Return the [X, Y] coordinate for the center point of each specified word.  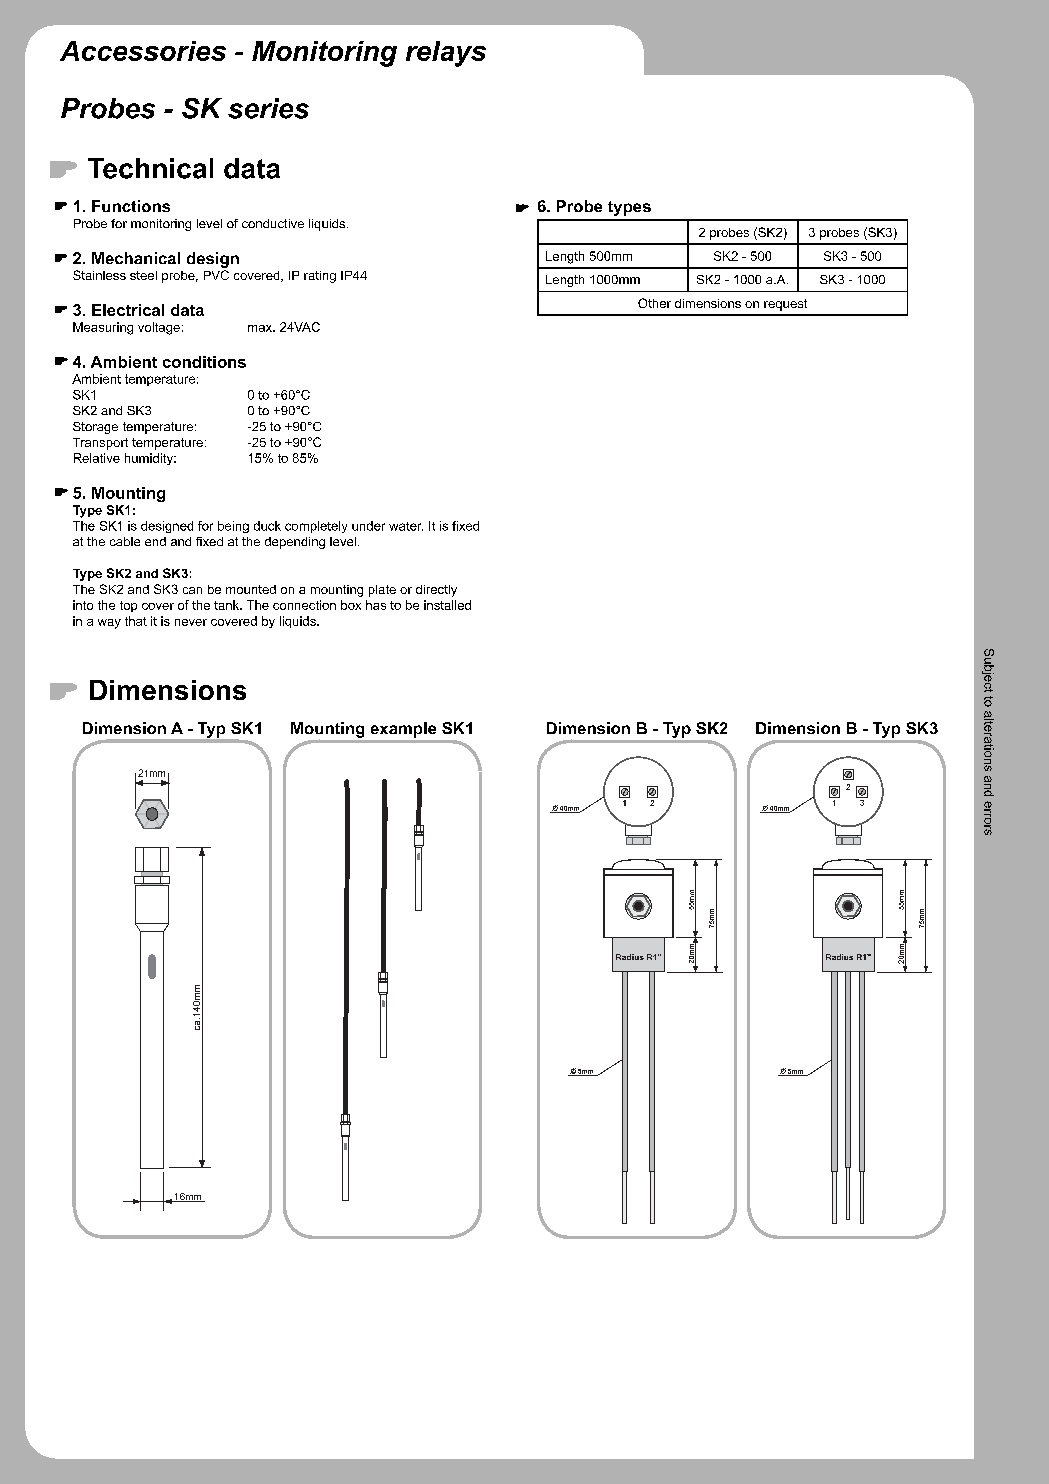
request [785, 305]
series [268, 108]
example [403, 730]
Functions [131, 206]
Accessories [143, 51]
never [191, 622]
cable [125, 541]
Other [654, 303]
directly [436, 591]
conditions [204, 362]
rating [320, 277]
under [368, 526]
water [406, 526]
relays [446, 54]
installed [447, 605]
